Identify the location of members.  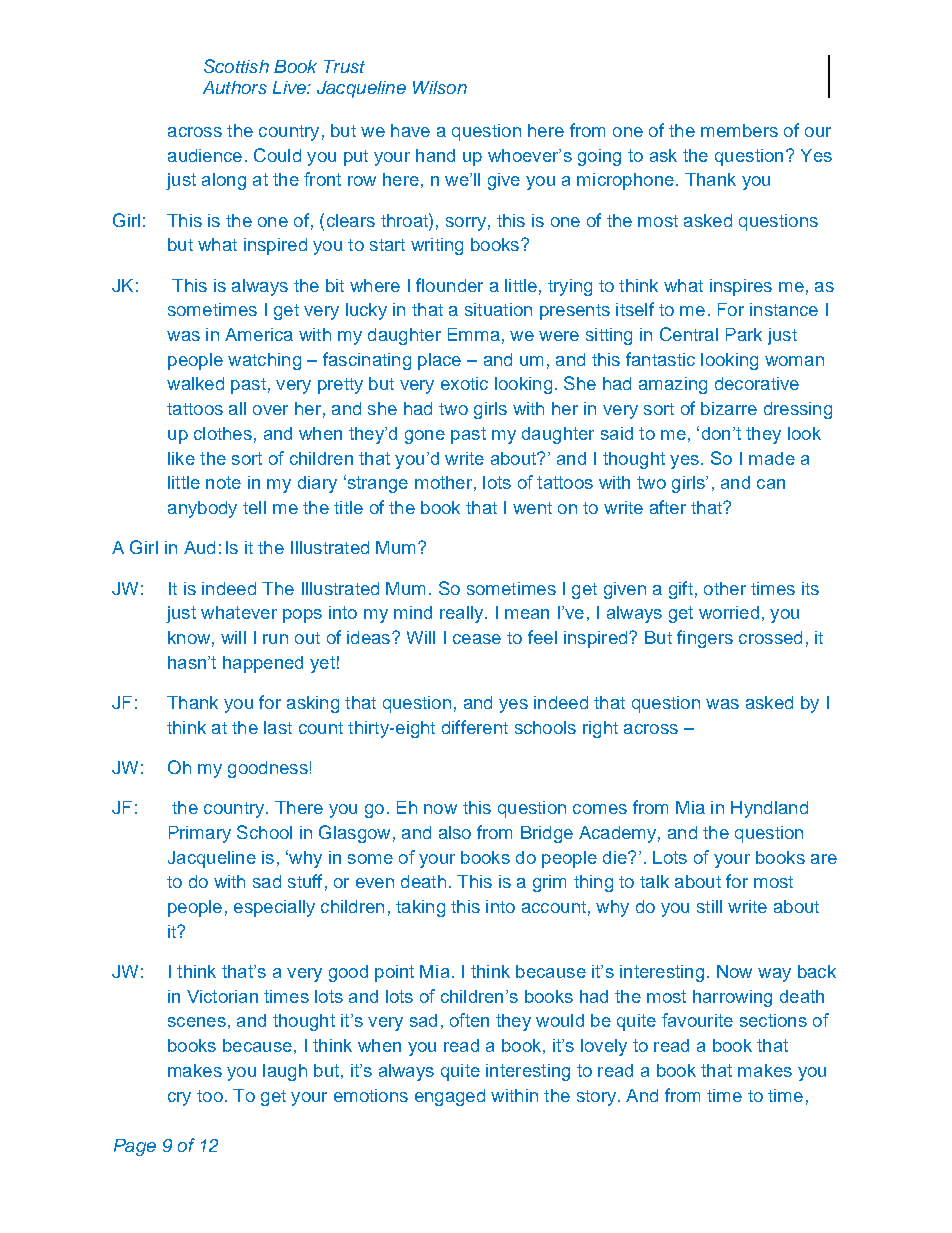
(739, 130).
